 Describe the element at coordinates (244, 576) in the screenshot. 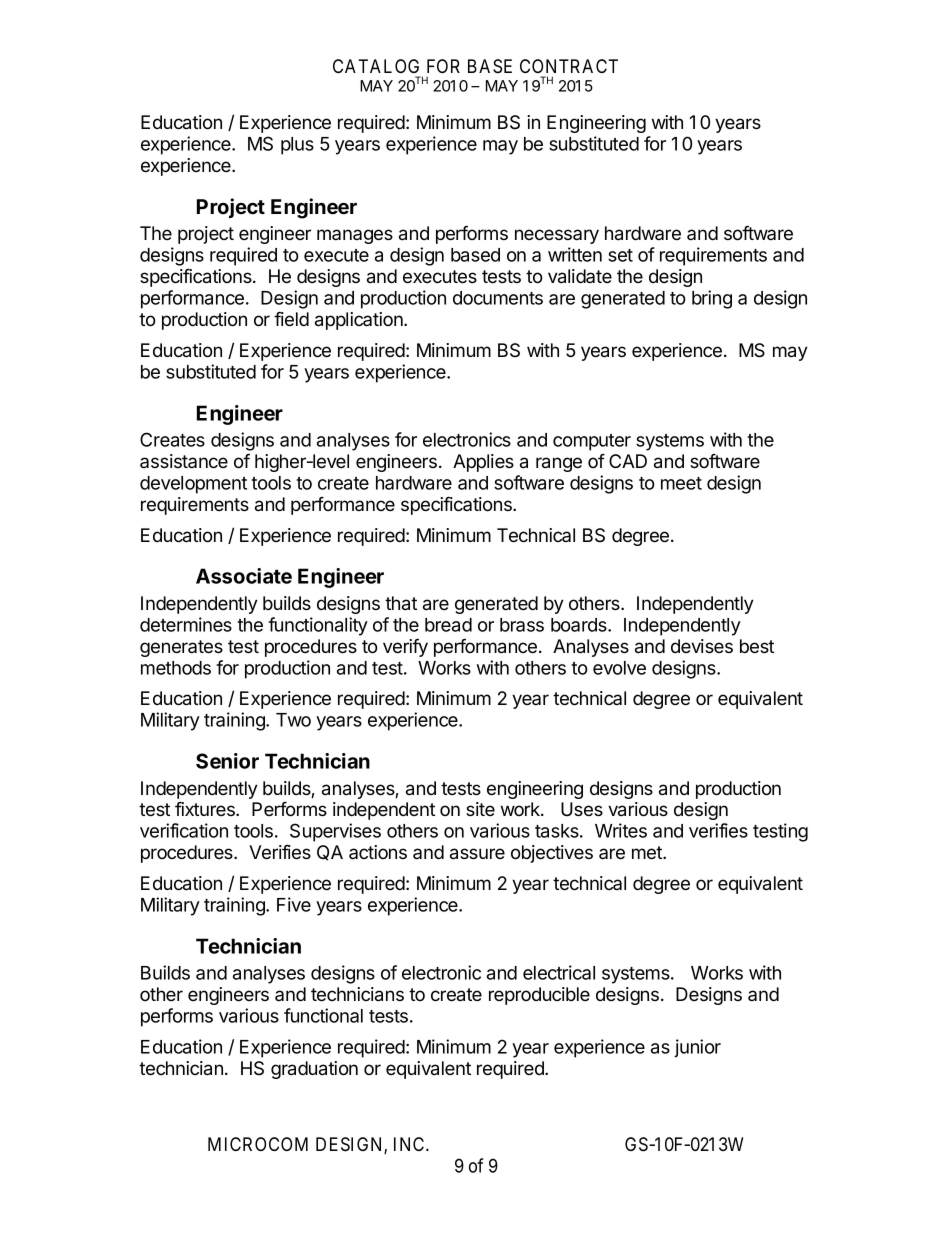

I see `Associate` at that location.
